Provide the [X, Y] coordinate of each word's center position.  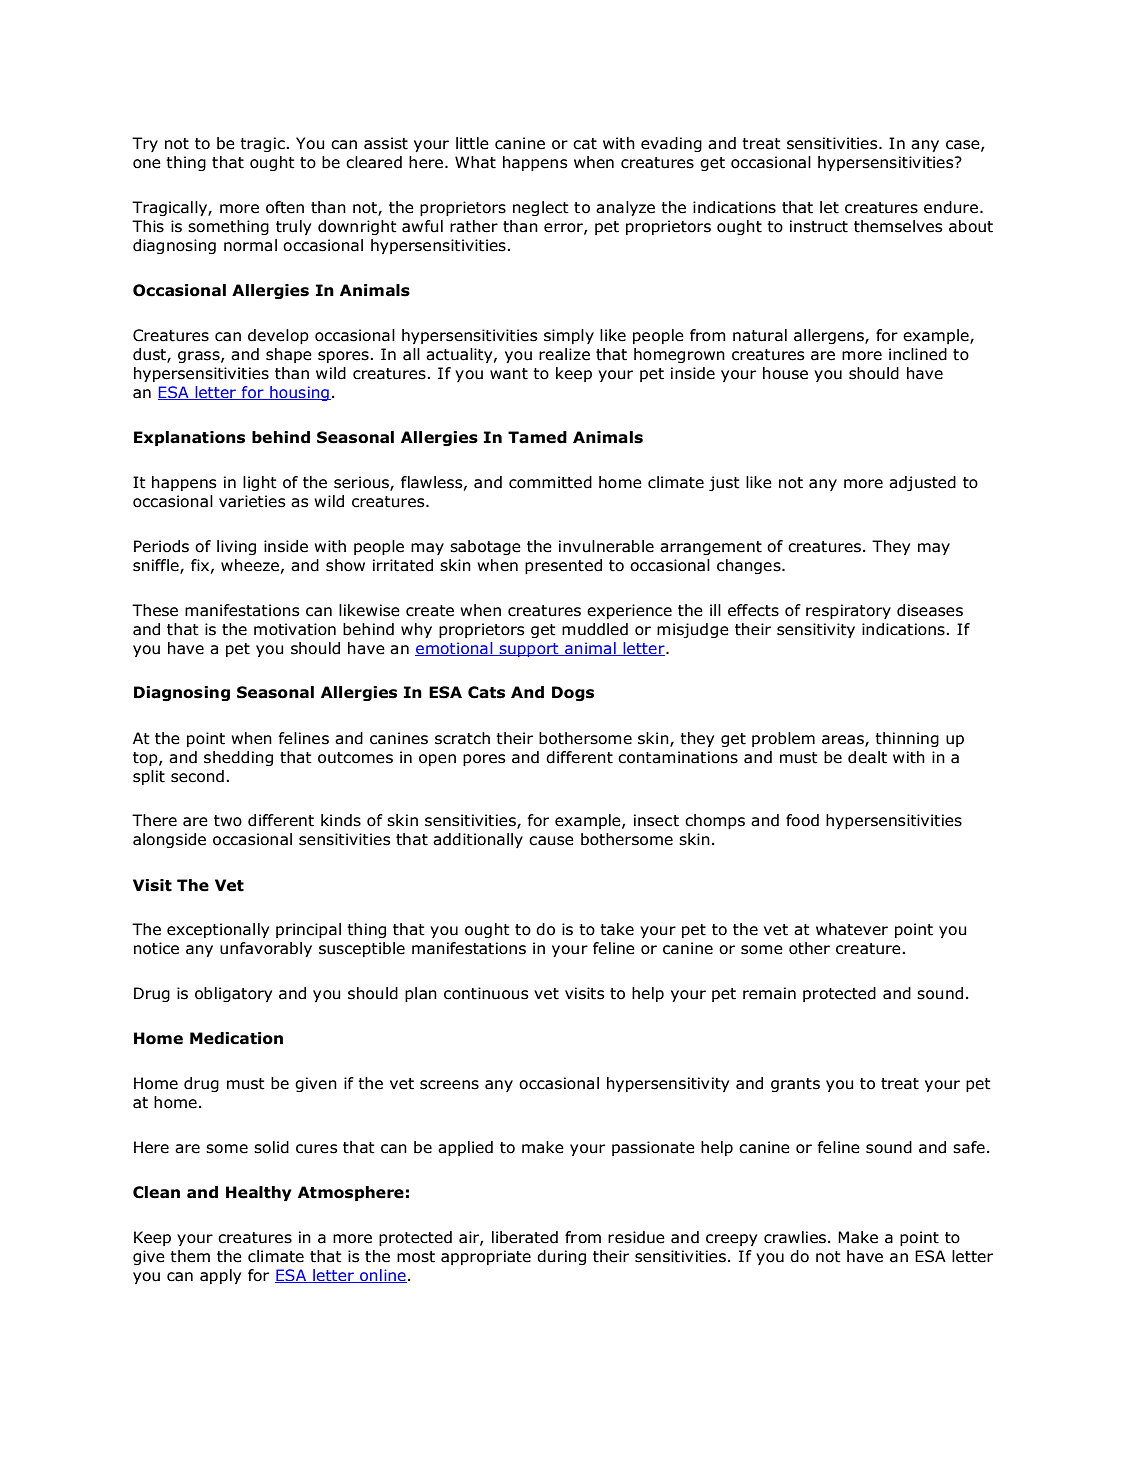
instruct [819, 226]
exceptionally [218, 930]
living [236, 547]
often [285, 207]
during [561, 1257]
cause [551, 841]
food [802, 820]
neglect [541, 208]
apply [220, 1276]
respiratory [848, 611]
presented [563, 566]
